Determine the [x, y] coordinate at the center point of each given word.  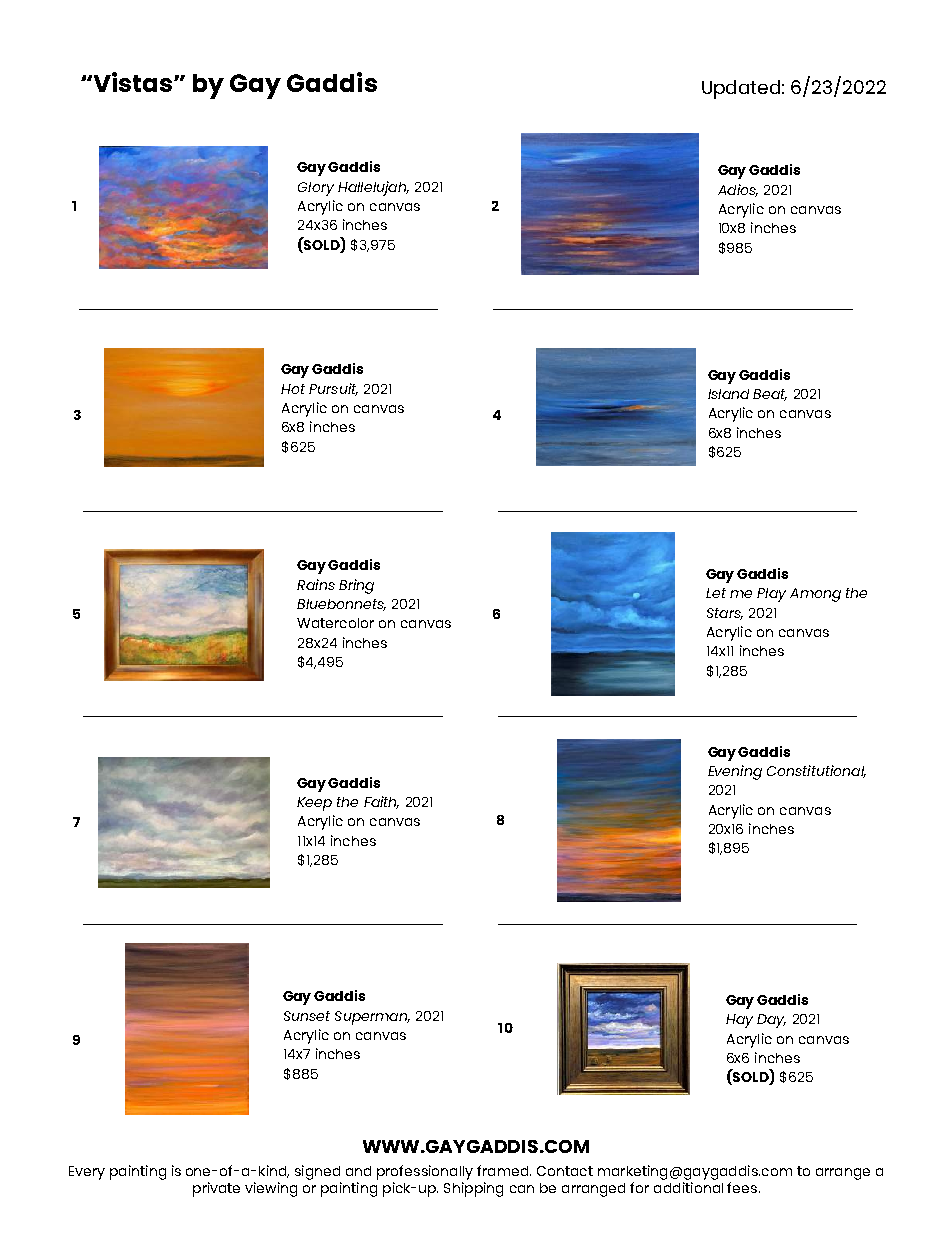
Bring [356, 586]
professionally [425, 1172]
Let [716, 593]
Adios [738, 190]
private [216, 1189]
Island [728, 394]
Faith [381, 802]
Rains [316, 584]
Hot [293, 389]
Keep [314, 804]
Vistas [133, 82]
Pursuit [333, 389]
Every [87, 1173]
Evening [735, 772]
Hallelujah [373, 188]
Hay [739, 1021]
